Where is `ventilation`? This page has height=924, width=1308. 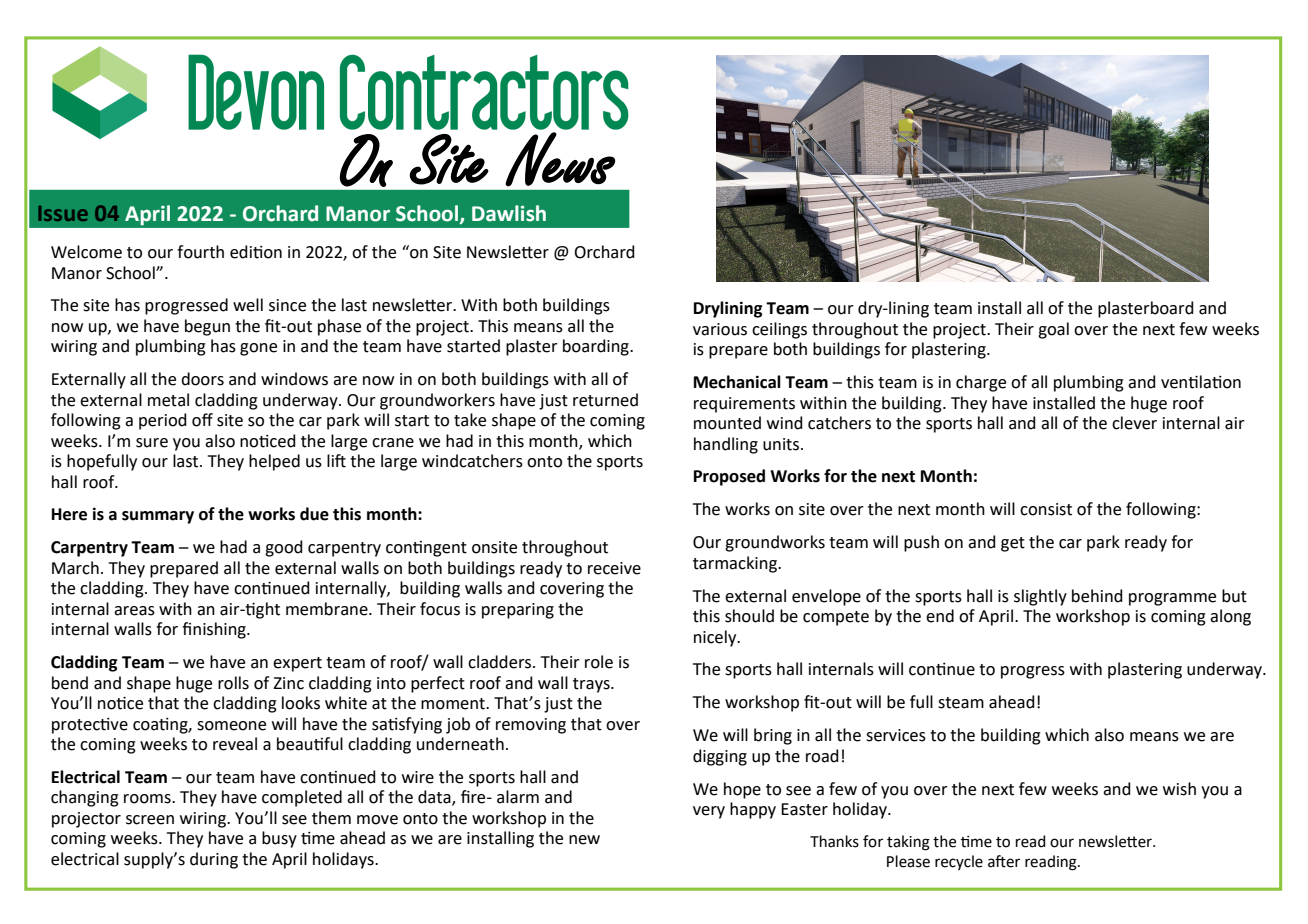
ventilation is located at coordinates (1201, 382).
